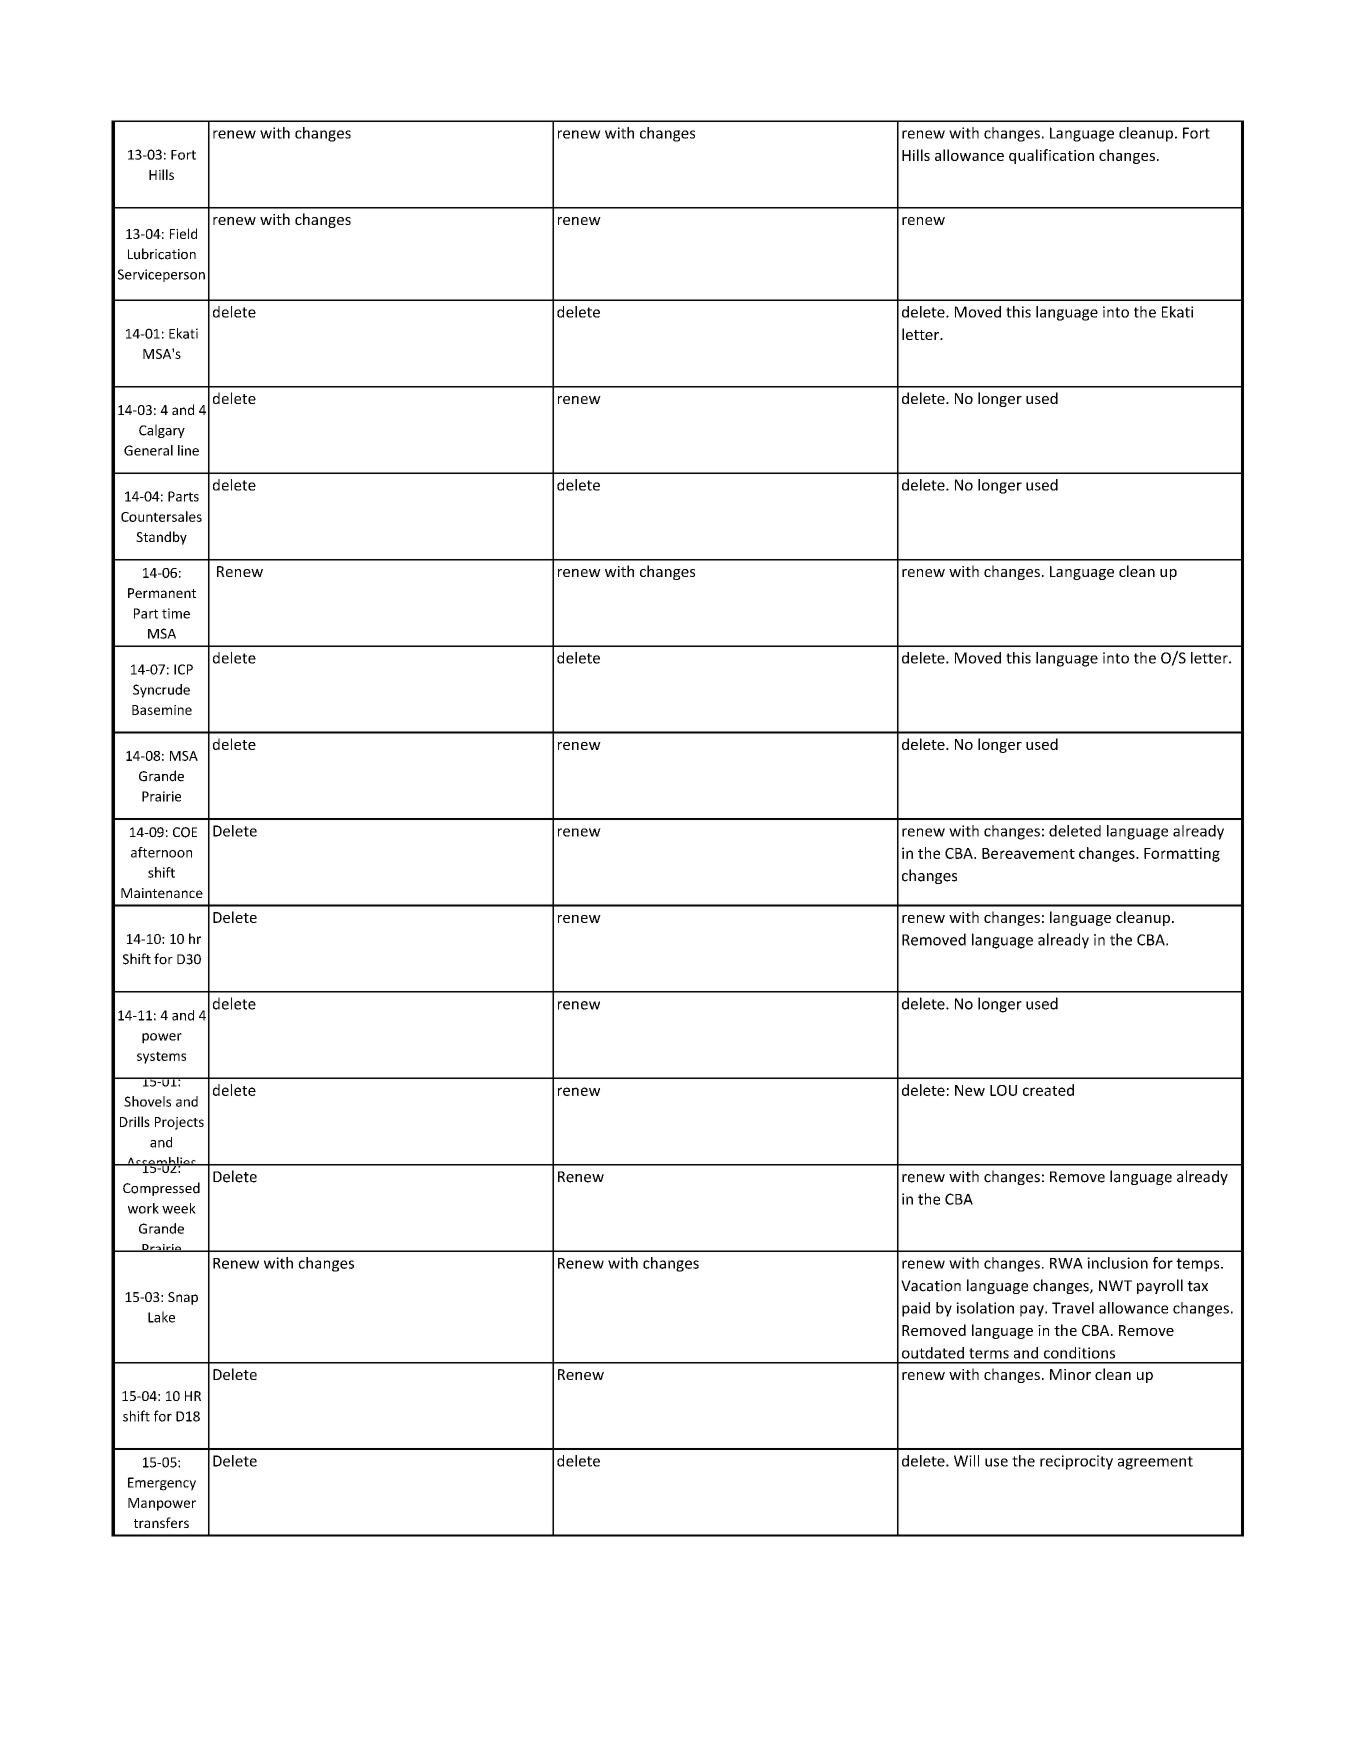  What do you see at coordinates (1182, 854) in the image?
I see `Formatting` at bounding box center [1182, 854].
